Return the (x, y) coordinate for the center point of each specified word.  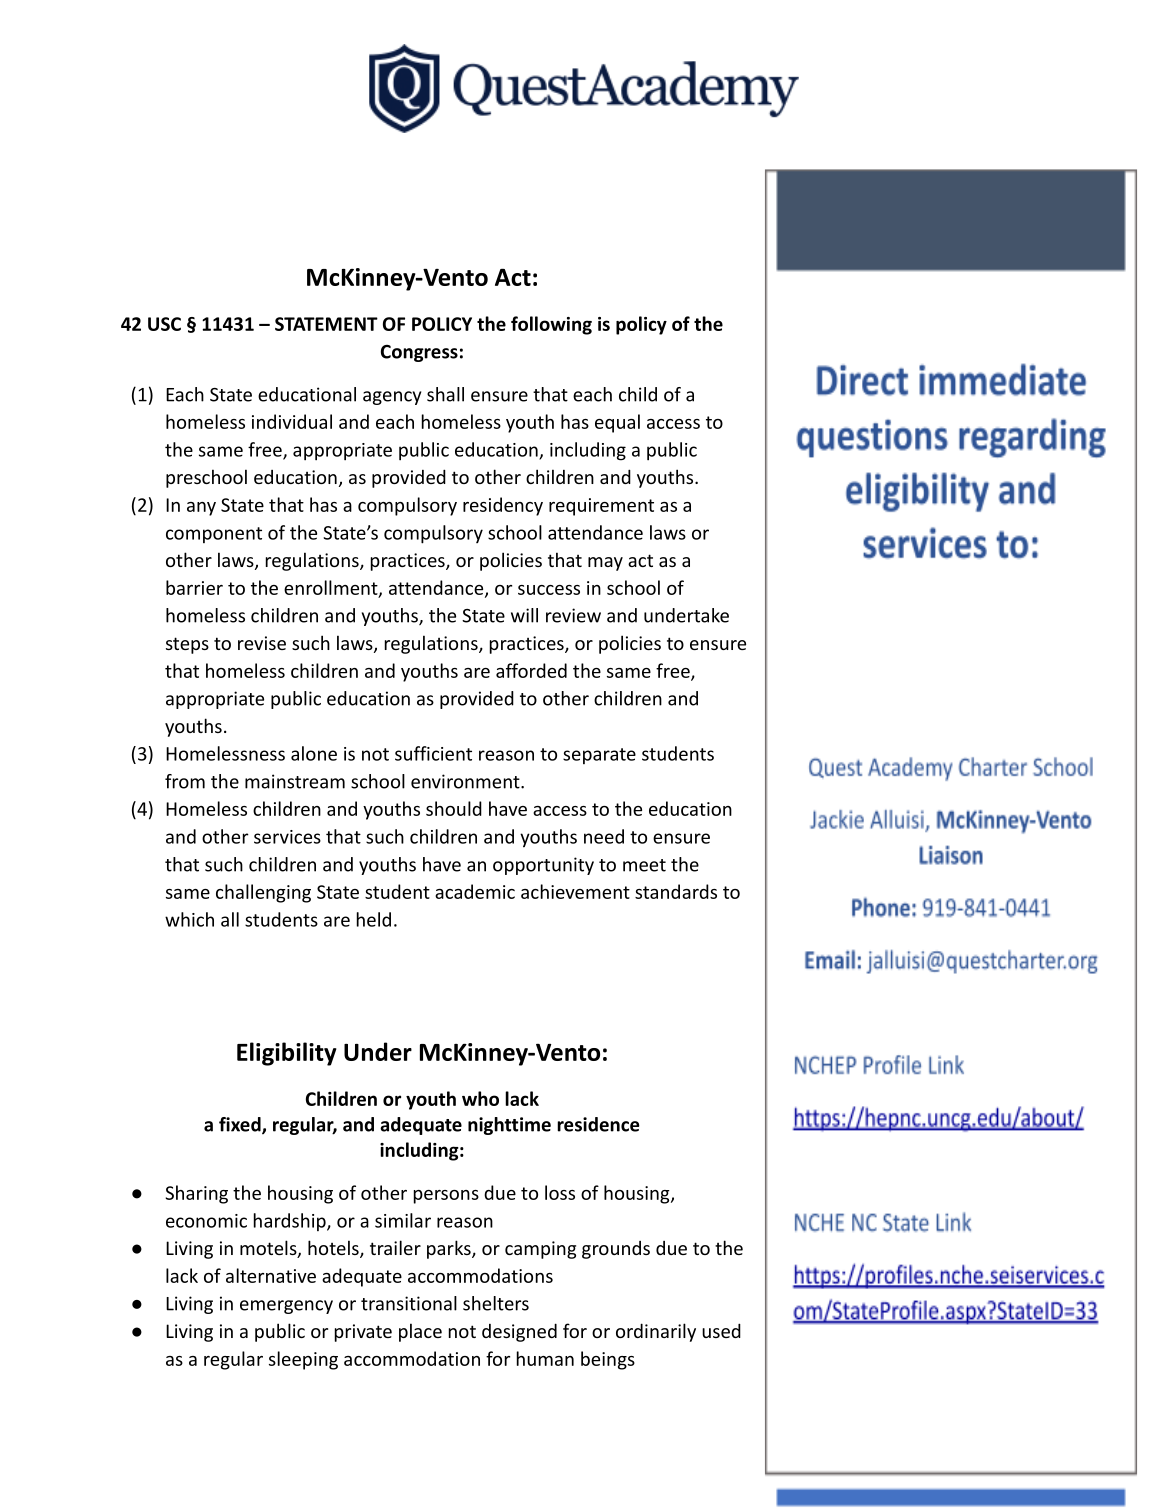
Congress (419, 353)
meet (644, 865)
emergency (286, 1307)
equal (617, 423)
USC (164, 324)
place (420, 1332)
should (454, 808)
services (287, 837)
